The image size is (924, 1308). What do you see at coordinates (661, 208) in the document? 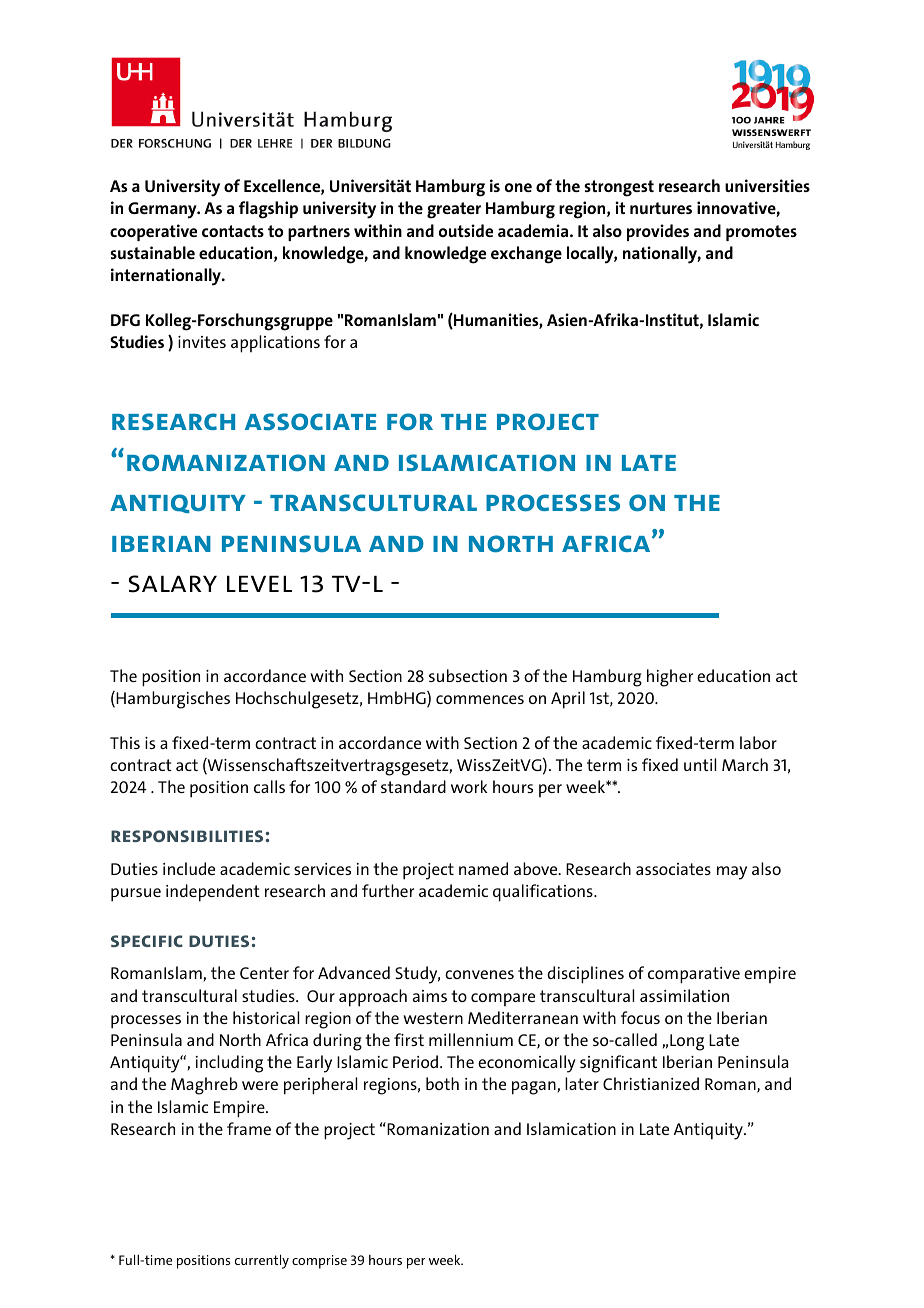
I see `nurtures` at bounding box center [661, 208].
